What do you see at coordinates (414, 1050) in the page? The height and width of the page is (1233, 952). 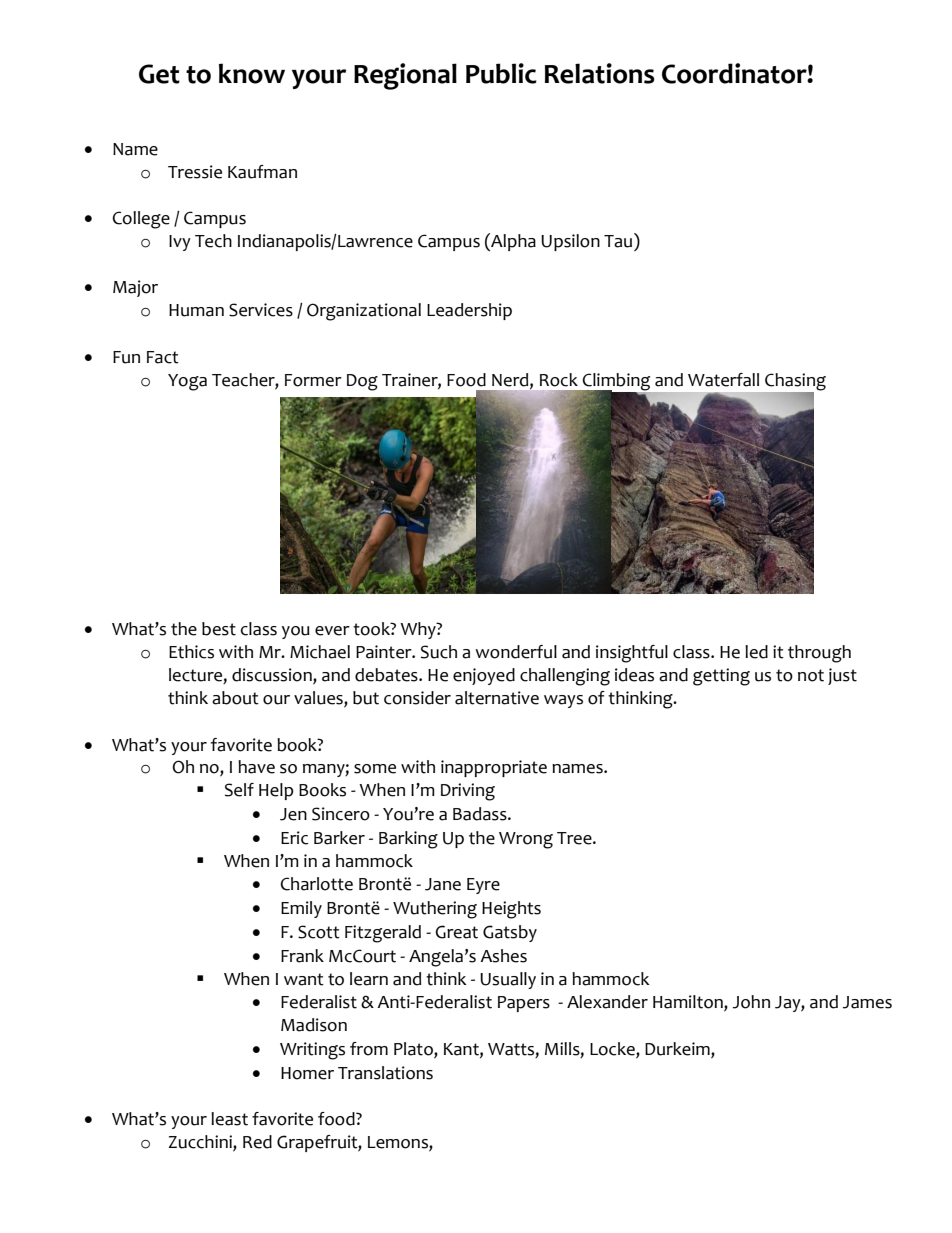 I see `Plato` at bounding box center [414, 1050].
